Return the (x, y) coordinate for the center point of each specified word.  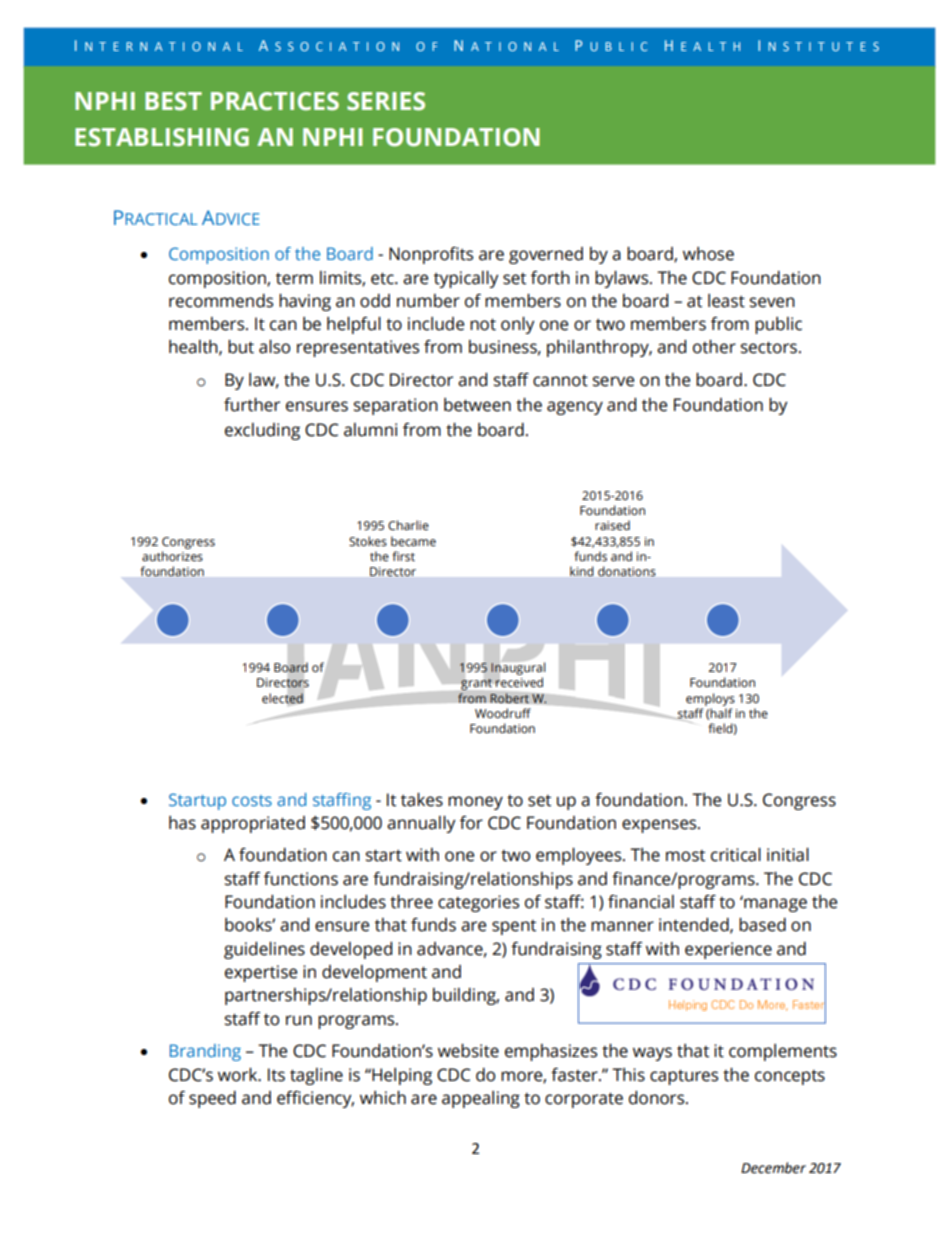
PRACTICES (275, 101)
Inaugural (518, 670)
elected (283, 698)
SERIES (386, 101)
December (773, 1168)
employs (710, 699)
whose (708, 254)
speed (212, 1099)
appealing (481, 1099)
